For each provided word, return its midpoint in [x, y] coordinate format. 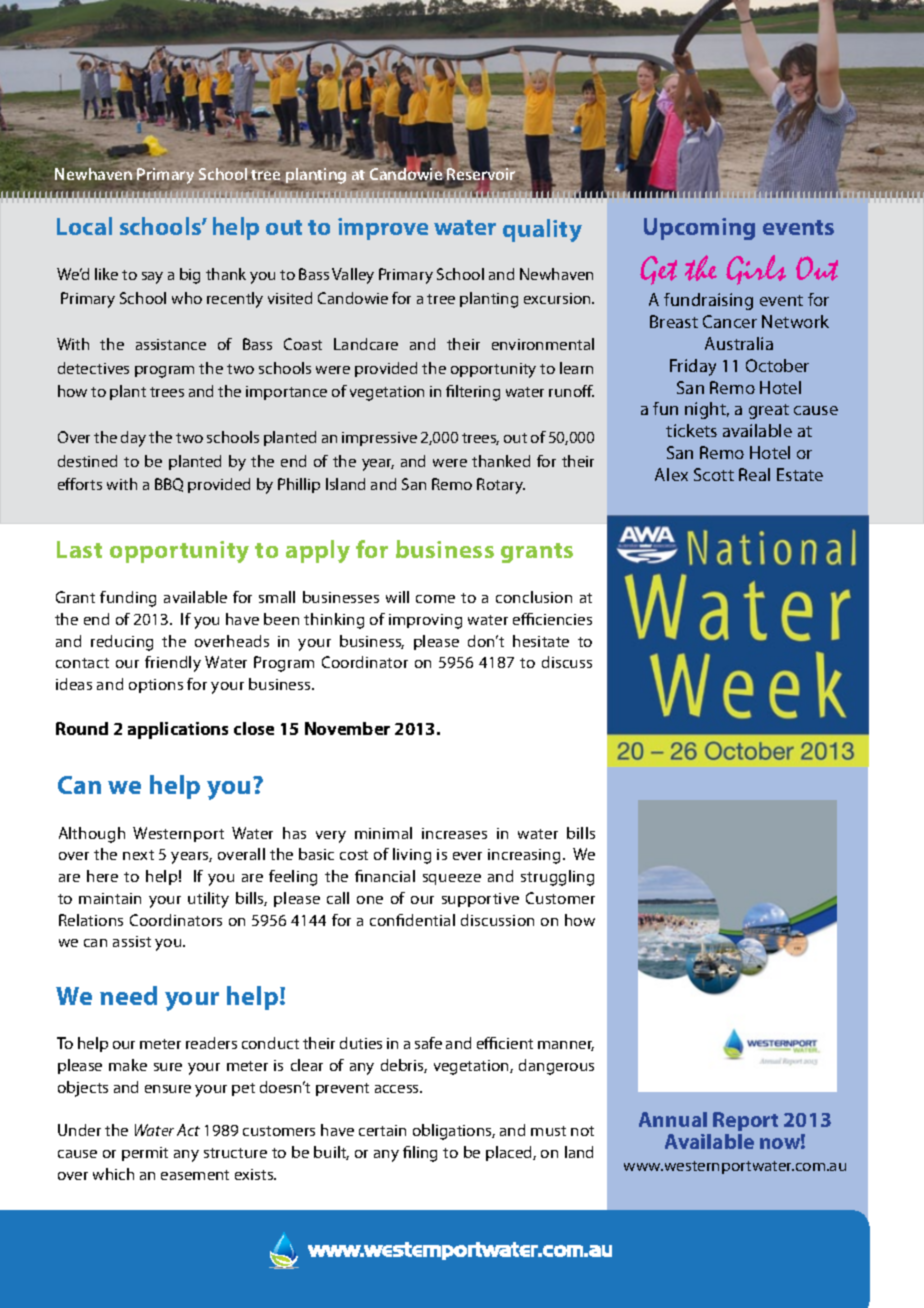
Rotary [501, 486]
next [138, 855]
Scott [714, 474]
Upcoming [699, 229]
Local [84, 226]
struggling [557, 878]
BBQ [169, 485]
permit [145, 1154]
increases [454, 833]
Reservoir [481, 174]
